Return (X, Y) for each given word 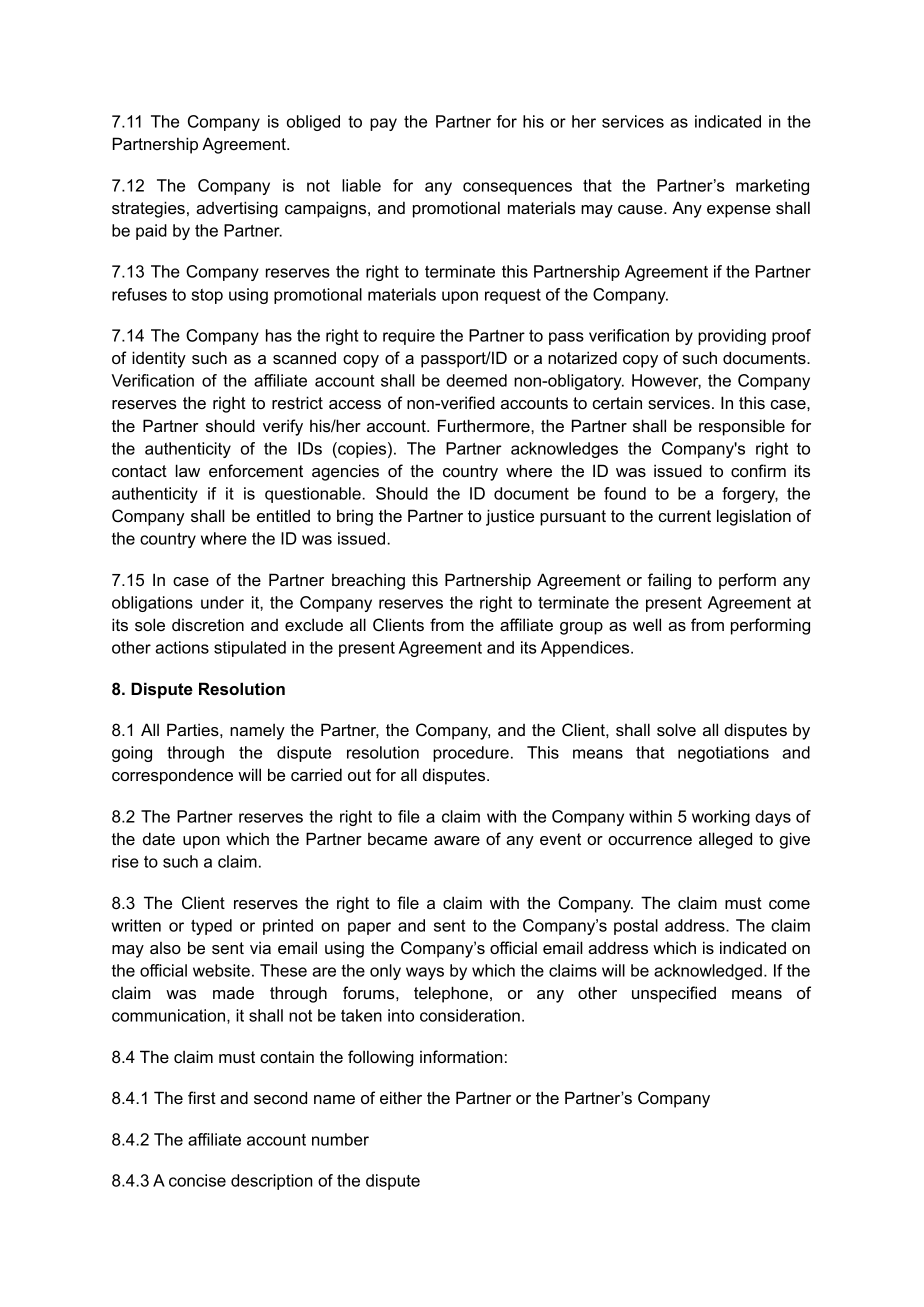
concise (197, 1180)
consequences (517, 188)
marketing (772, 187)
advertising (237, 209)
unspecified (674, 994)
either (401, 1097)
